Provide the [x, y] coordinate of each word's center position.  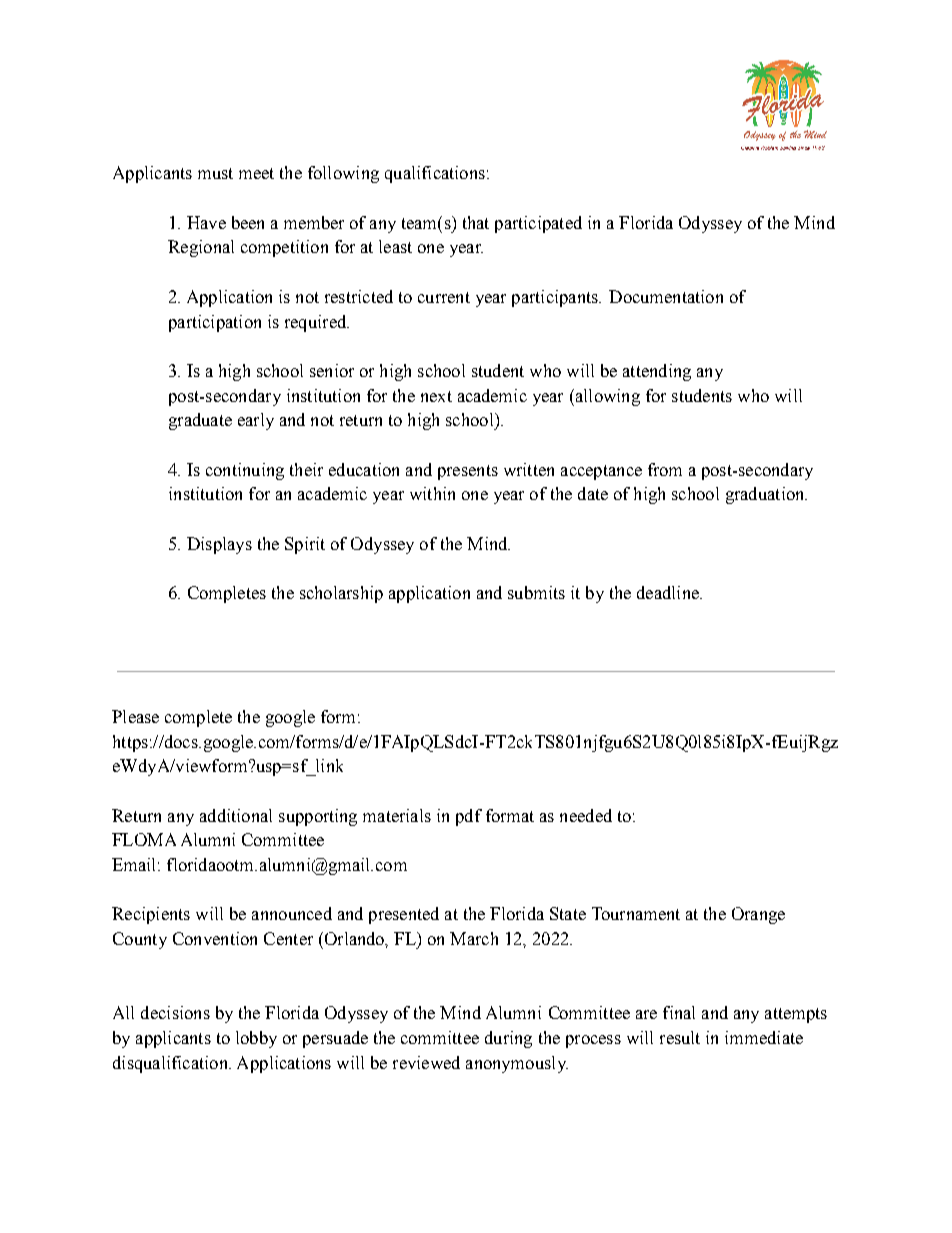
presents [468, 472]
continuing [245, 471]
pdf [469, 817]
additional [236, 815]
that [476, 222]
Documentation [666, 296]
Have [206, 222]
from [665, 469]
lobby [256, 1039]
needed [586, 815]
